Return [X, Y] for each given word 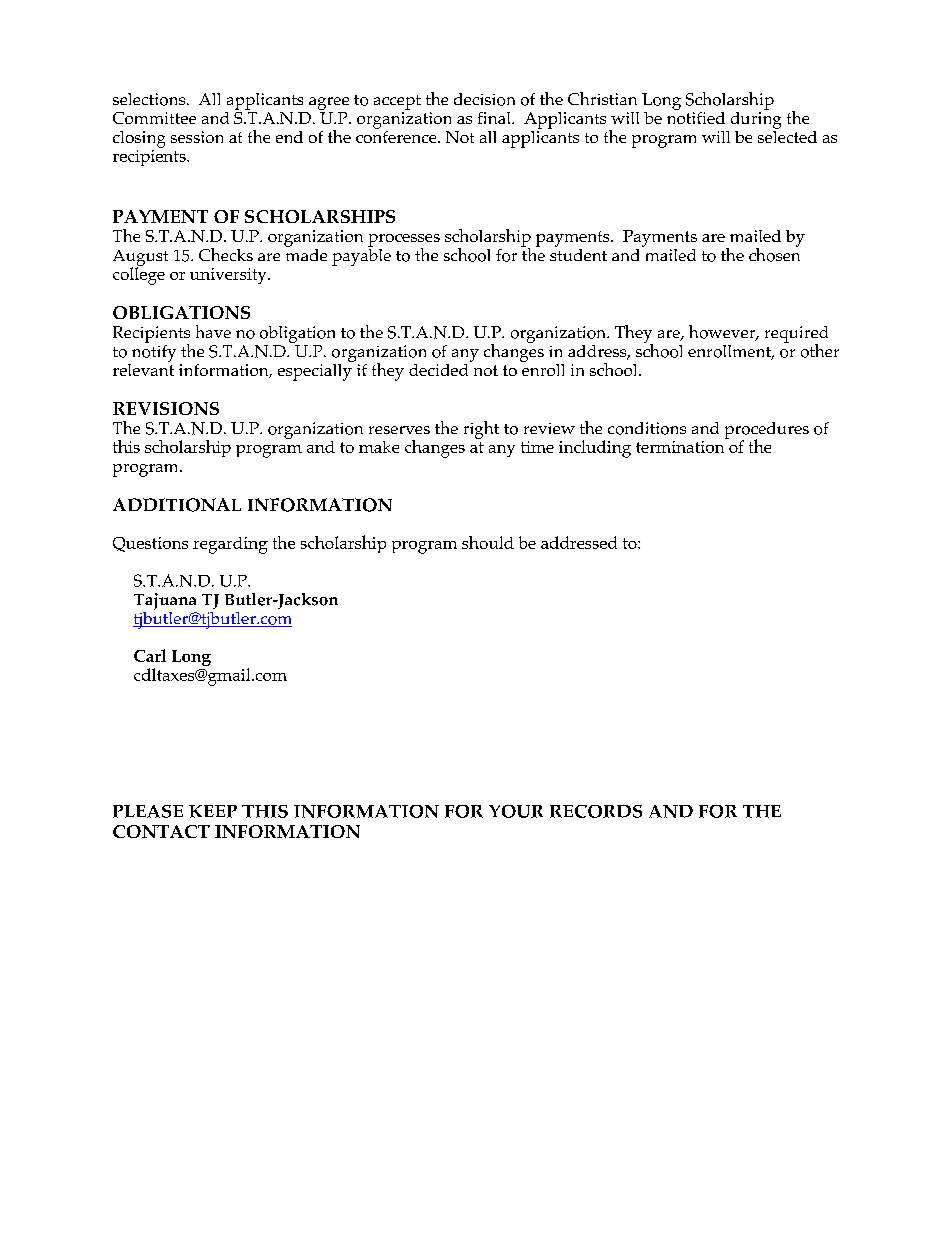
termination [680, 447]
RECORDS [596, 811]
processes [404, 241]
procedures [767, 431]
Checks [226, 254]
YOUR [516, 811]
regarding [230, 545]
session [197, 137]
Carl [150, 655]
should [488, 542]
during [756, 119]
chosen [774, 253]
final [495, 118]
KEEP [213, 811]
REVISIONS [166, 408]
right [481, 430]
